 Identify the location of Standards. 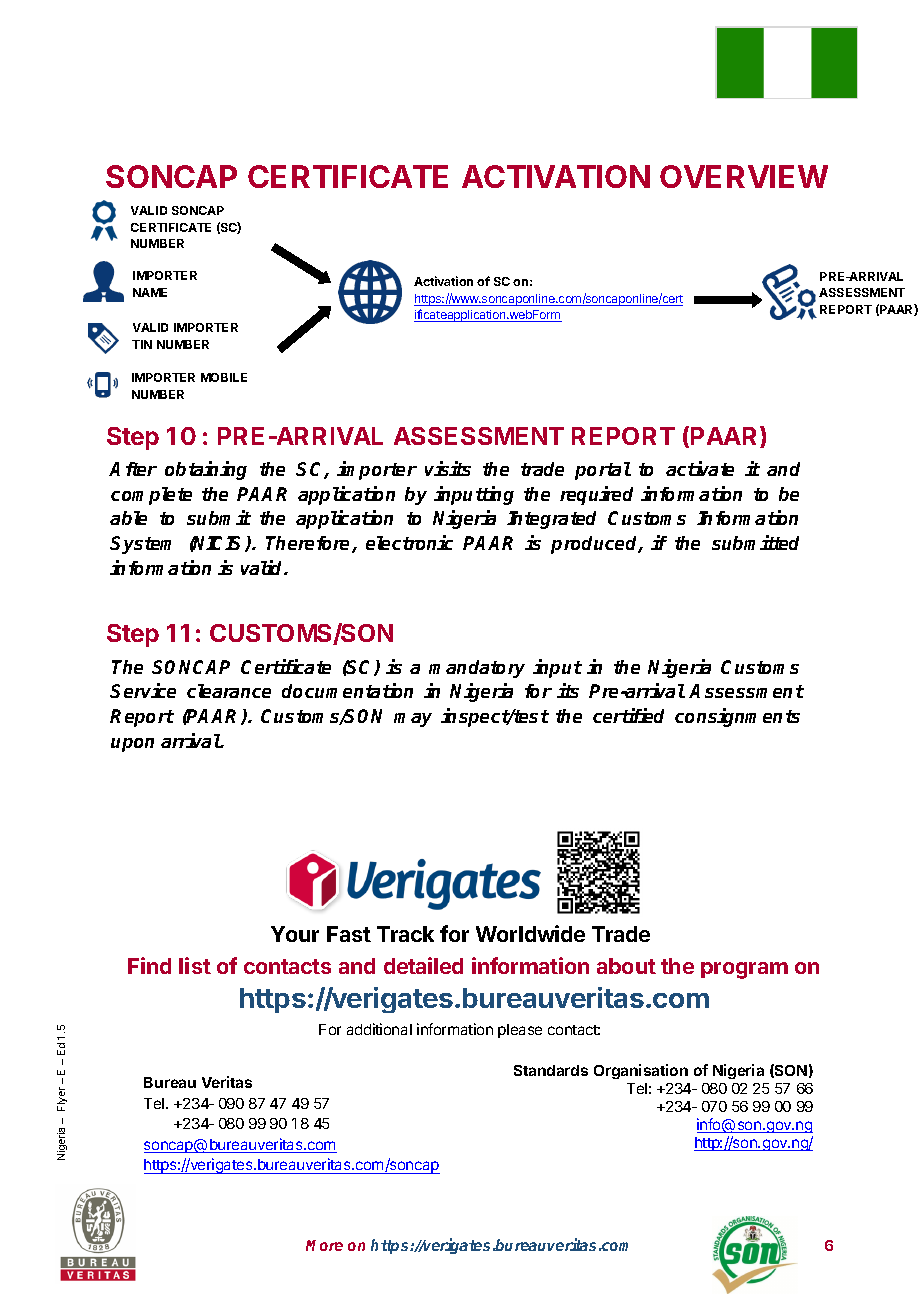
(551, 1070).
